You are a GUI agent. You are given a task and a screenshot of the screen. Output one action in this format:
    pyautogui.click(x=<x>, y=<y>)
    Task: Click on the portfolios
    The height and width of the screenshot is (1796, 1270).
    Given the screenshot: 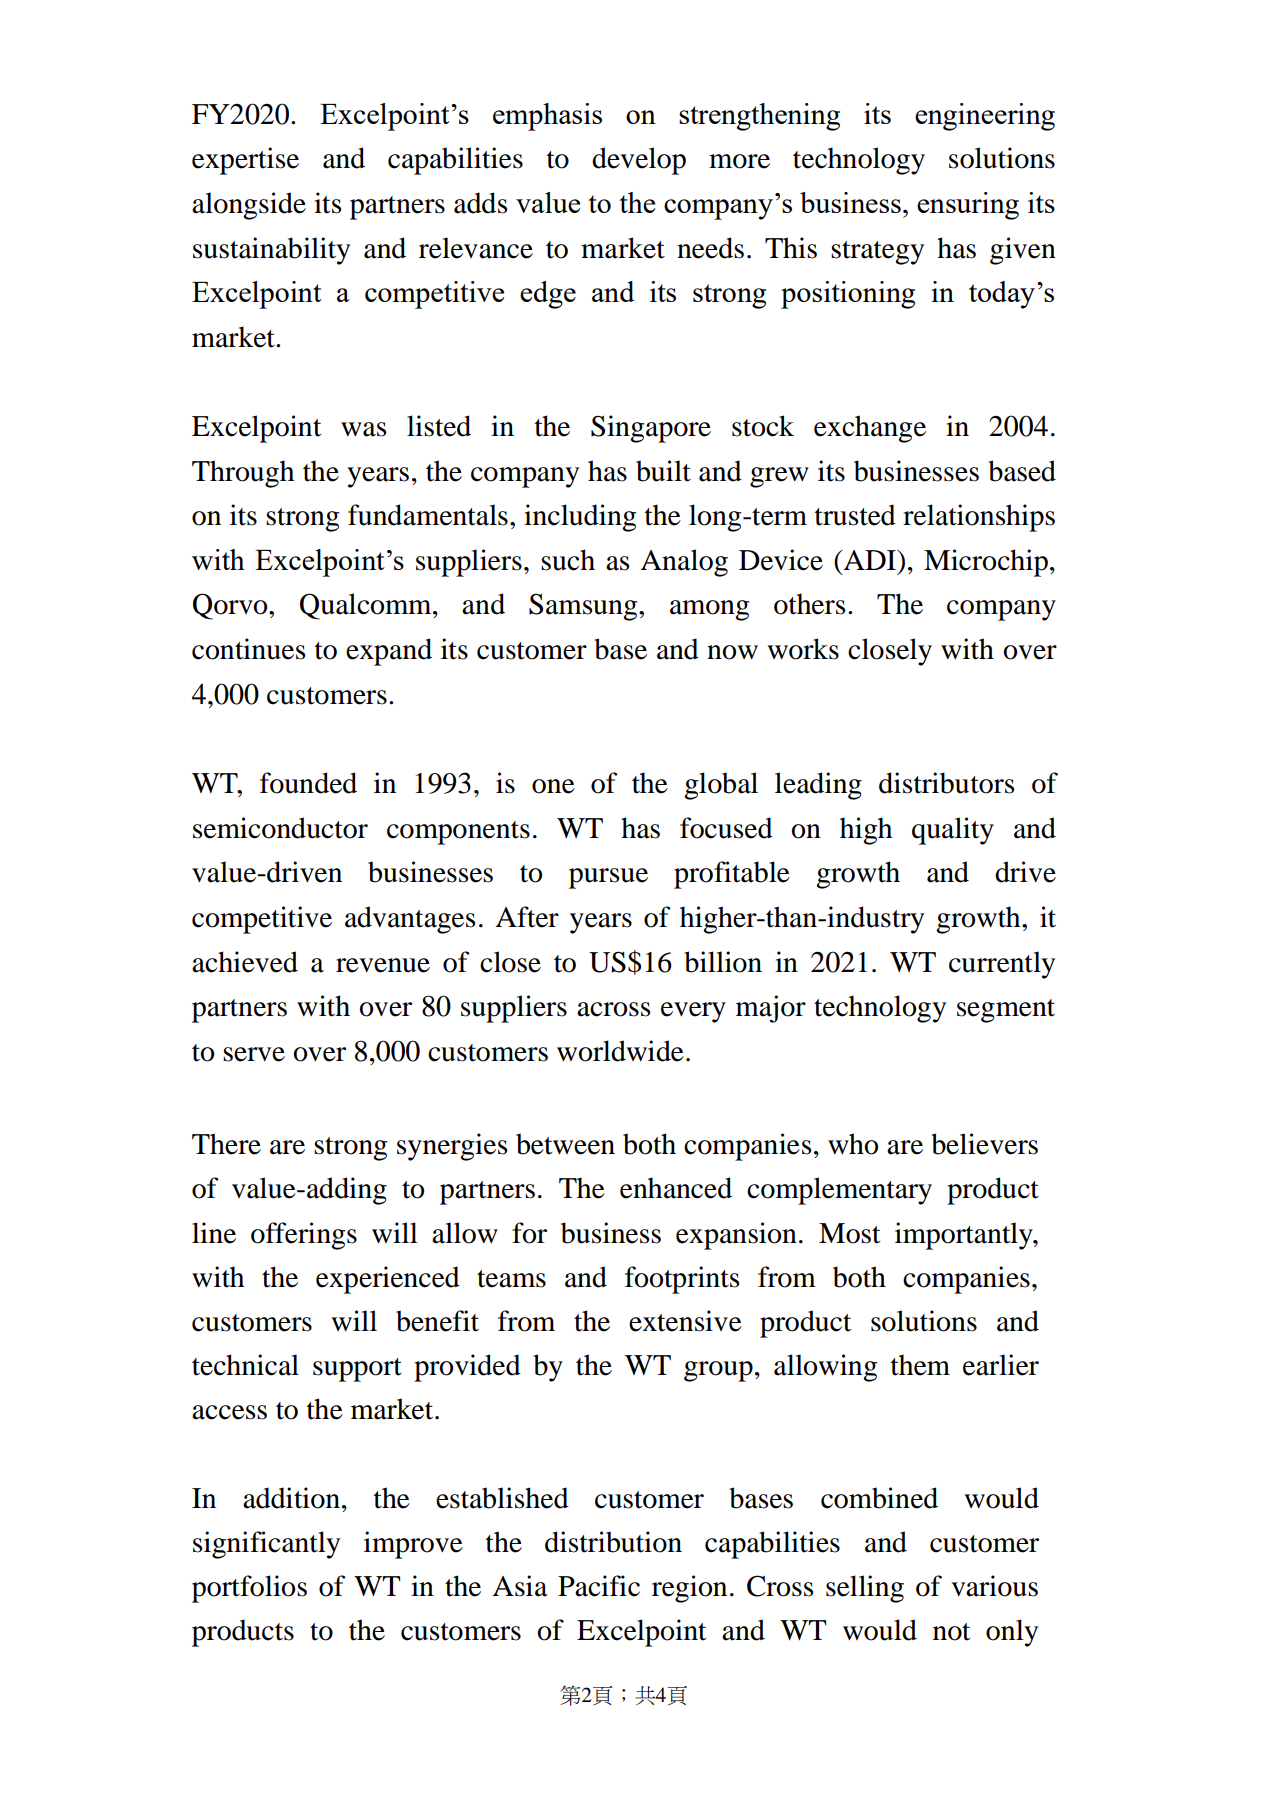 What is the action you would take?
    pyautogui.click(x=249, y=1589)
